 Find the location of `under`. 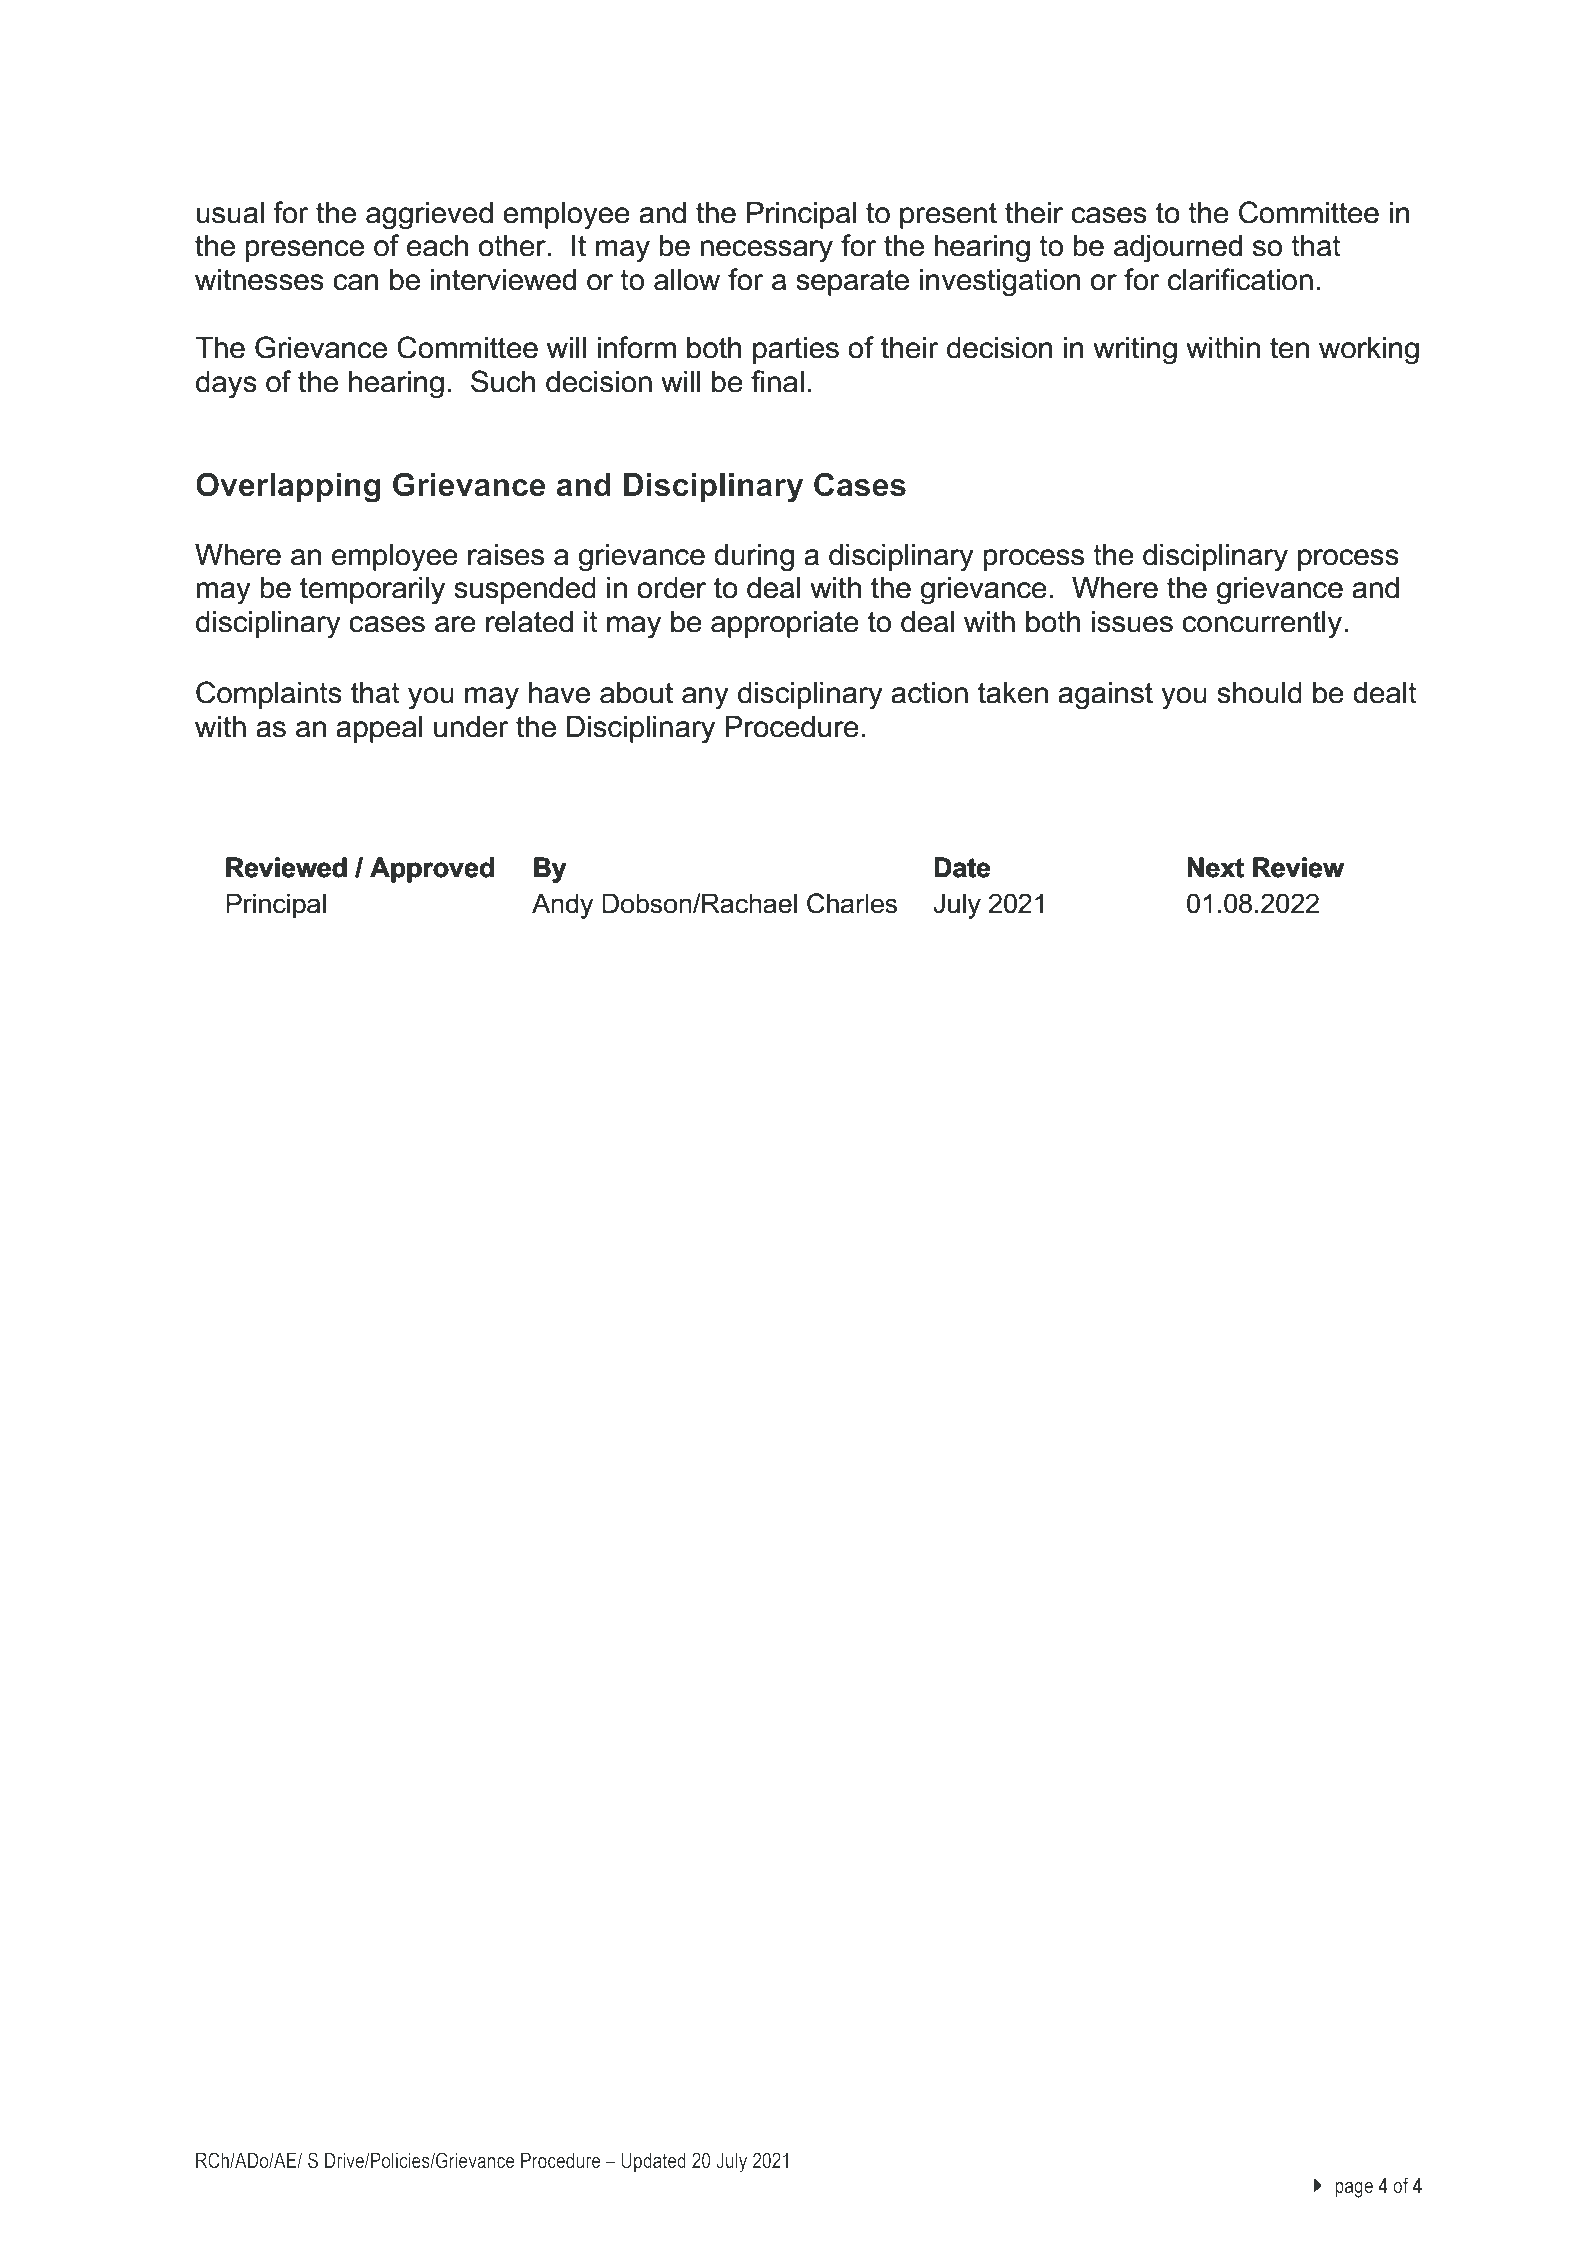

under is located at coordinates (471, 727).
